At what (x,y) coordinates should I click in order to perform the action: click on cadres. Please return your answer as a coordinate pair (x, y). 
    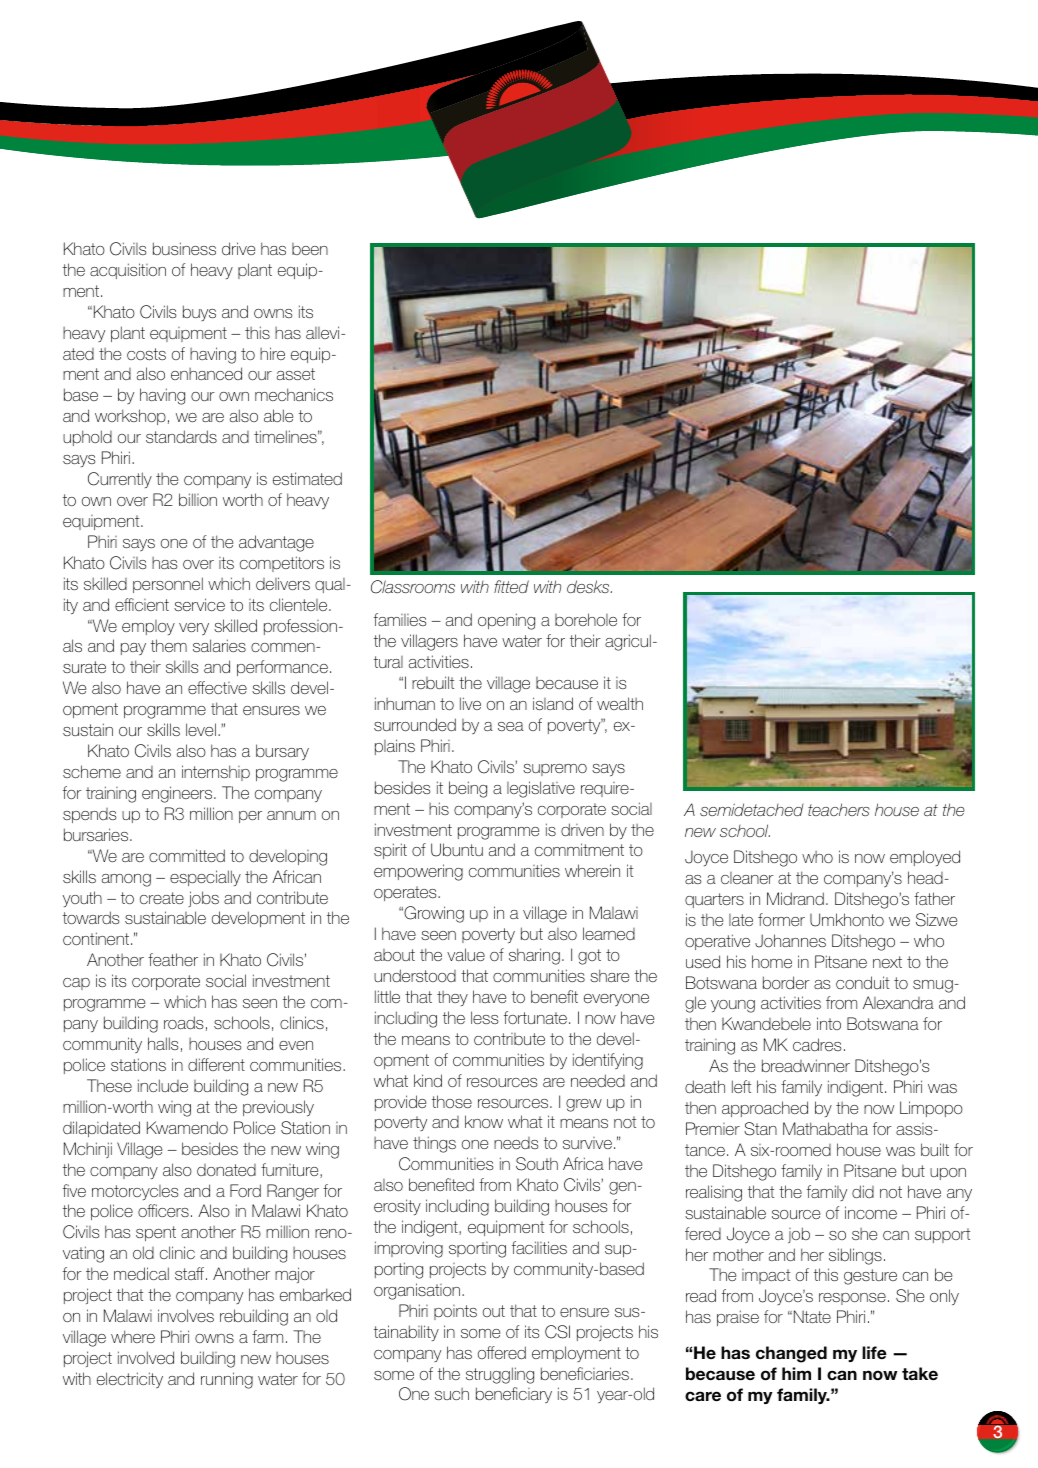
    Looking at the image, I should click on (817, 1044).
